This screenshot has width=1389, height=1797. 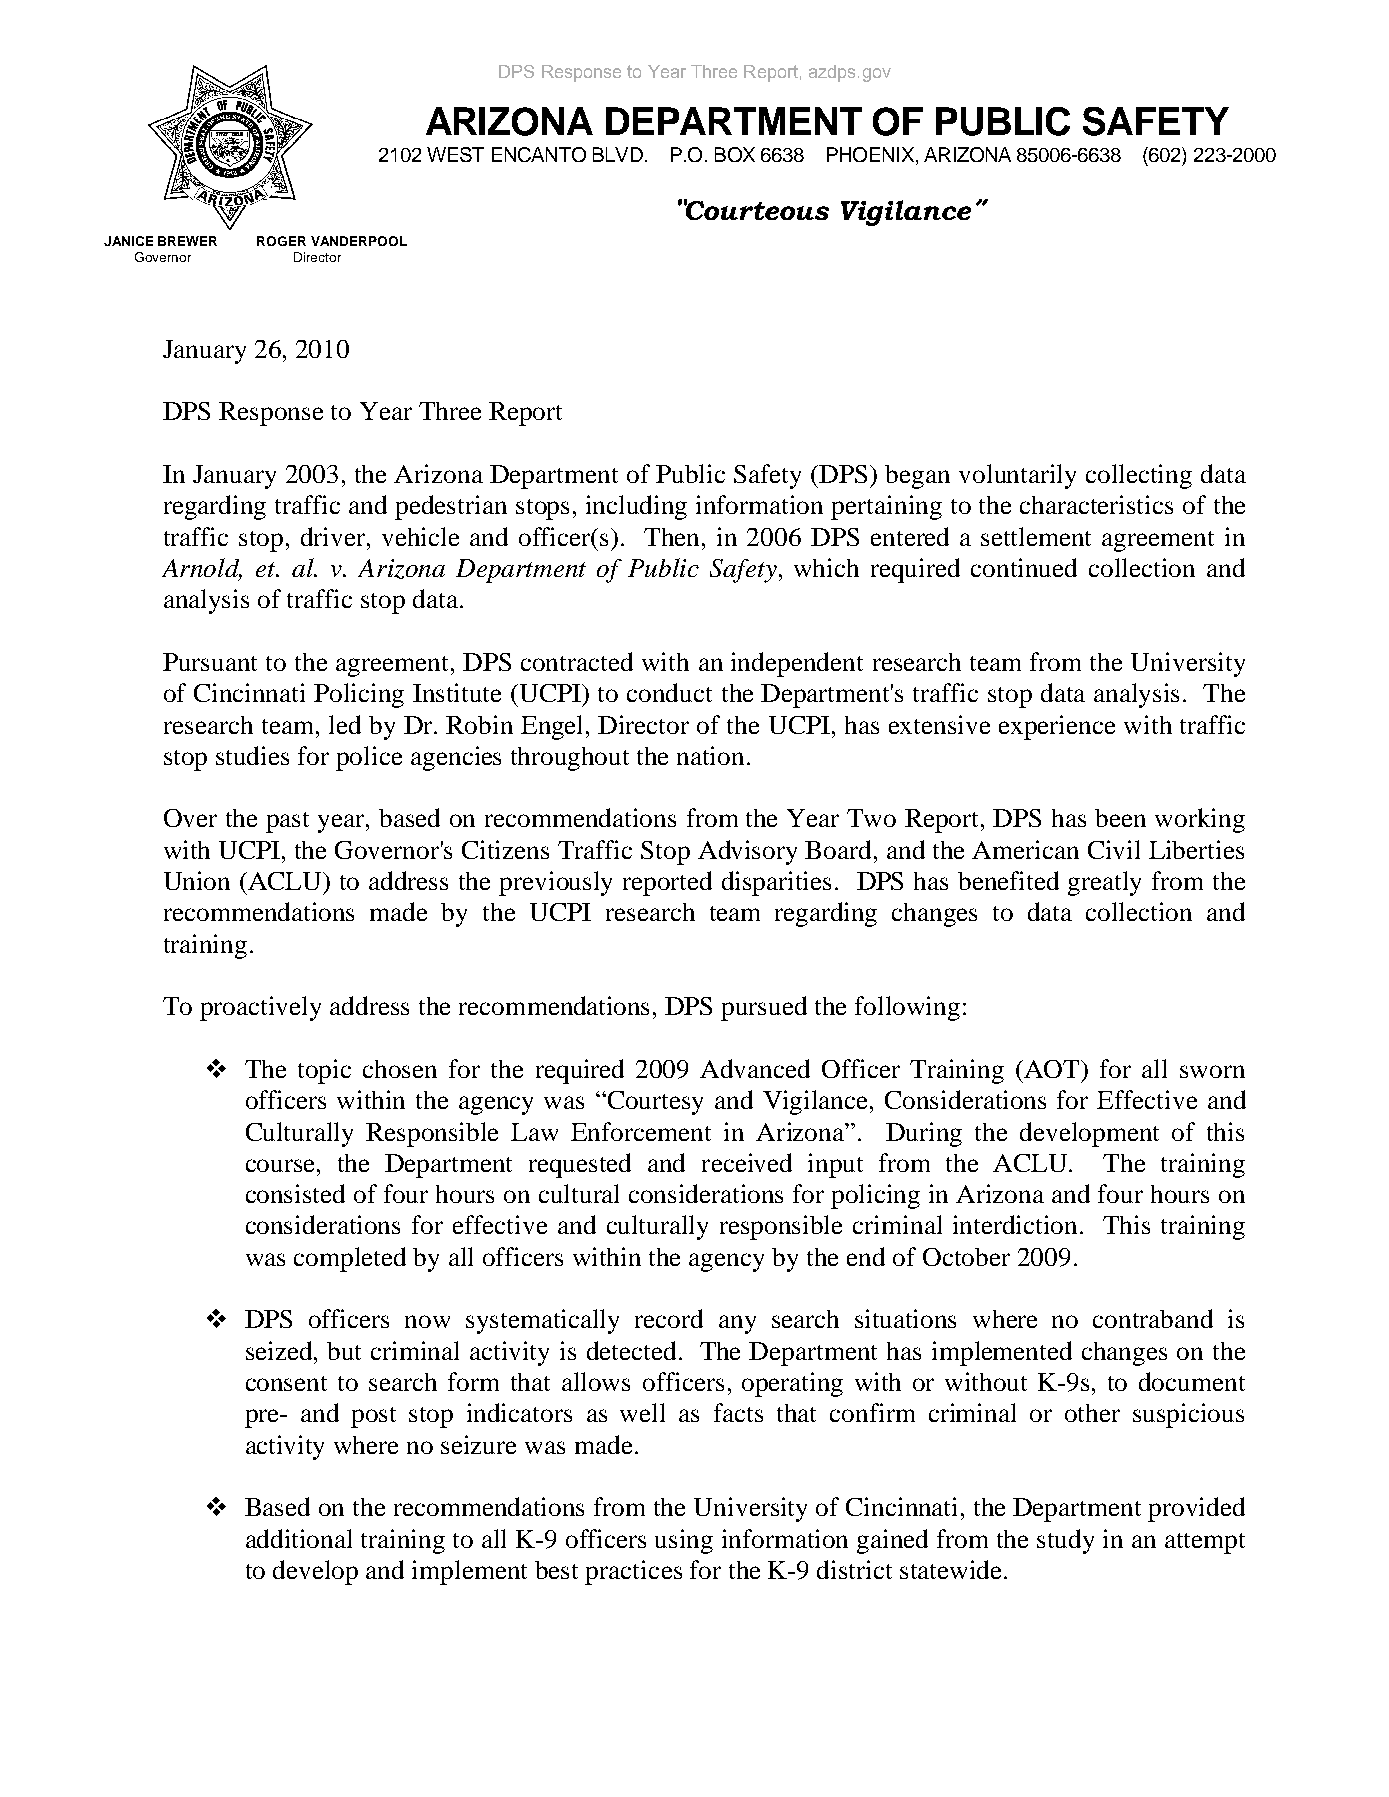 I want to click on Advisory, so click(x=747, y=852).
